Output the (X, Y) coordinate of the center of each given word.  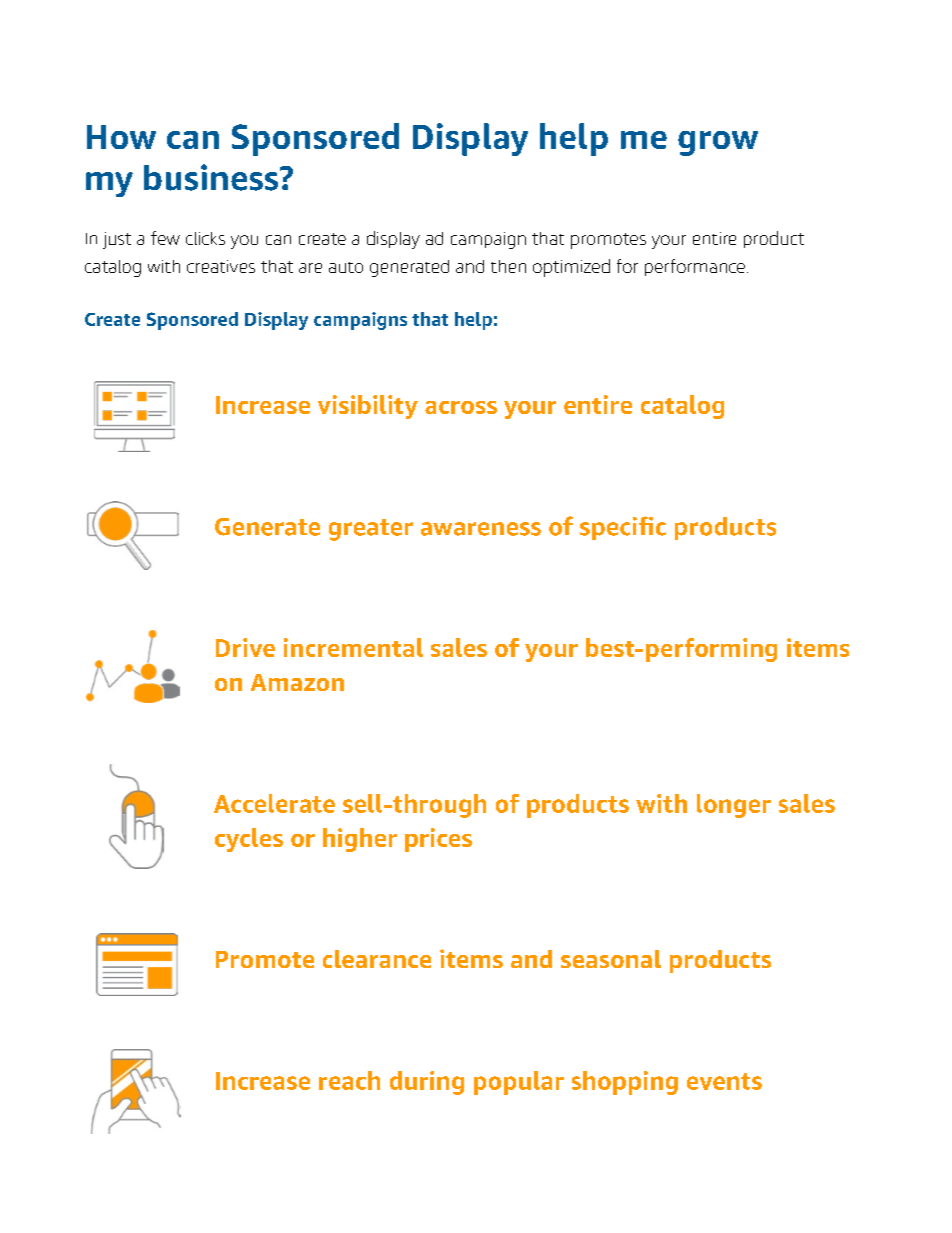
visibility (368, 407)
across (461, 407)
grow (718, 143)
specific (623, 528)
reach (349, 1080)
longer (734, 806)
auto (346, 267)
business (212, 177)
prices (438, 840)
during (427, 1083)
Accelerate (274, 803)
